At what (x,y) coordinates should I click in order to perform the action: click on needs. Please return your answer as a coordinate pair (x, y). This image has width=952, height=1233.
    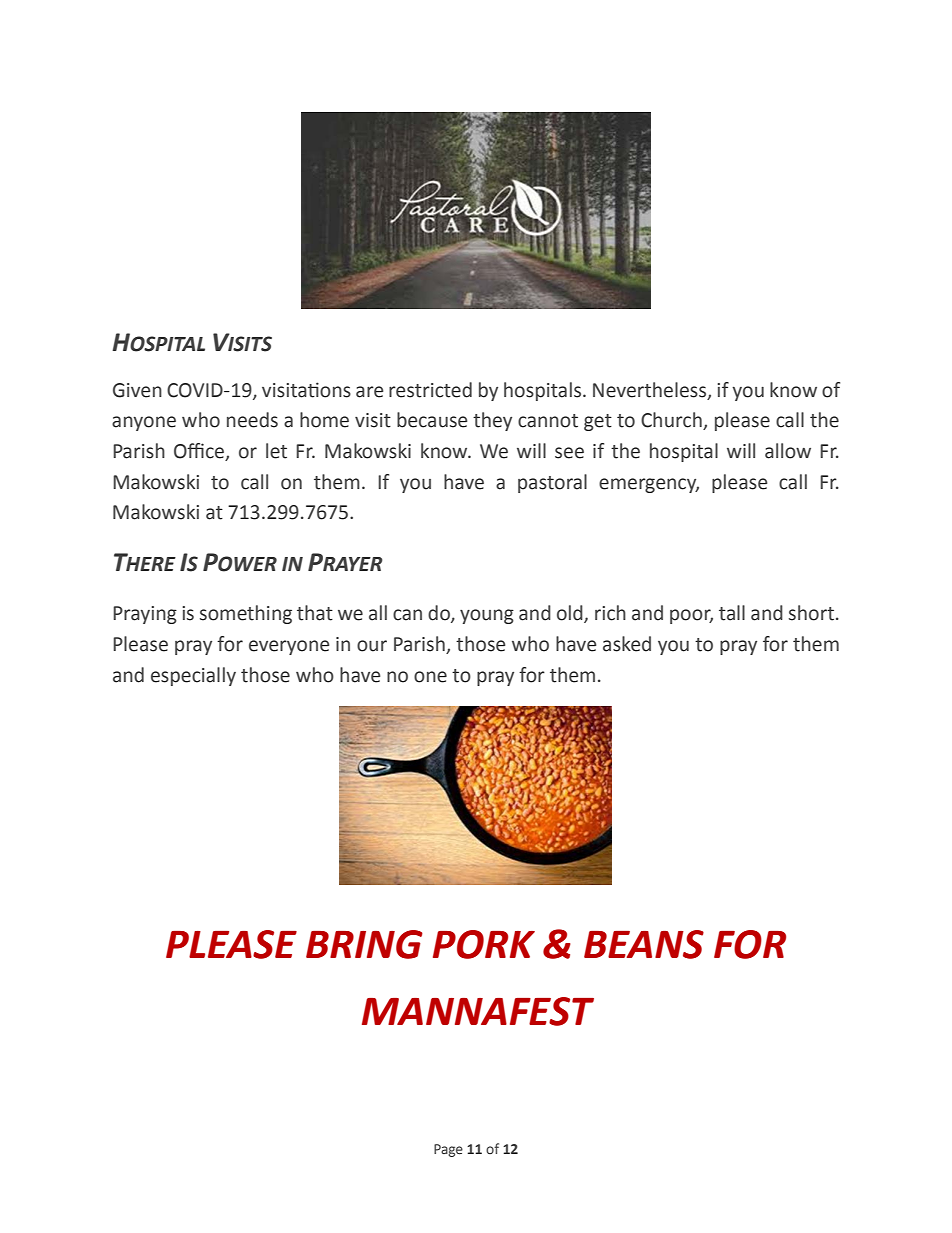
    Looking at the image, I should click on (252, 420).
